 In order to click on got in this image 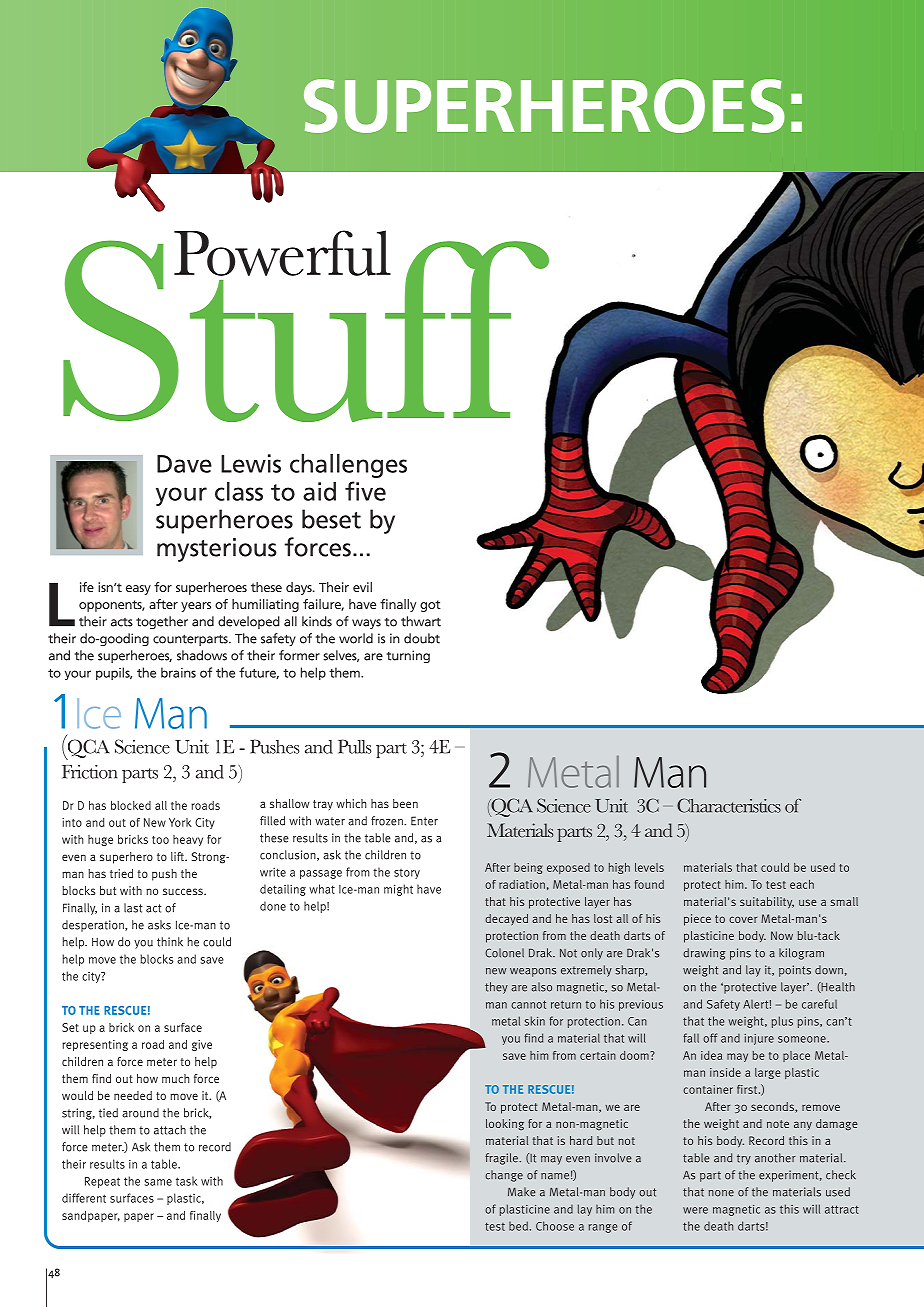, I will do `click(430, 606)`.
